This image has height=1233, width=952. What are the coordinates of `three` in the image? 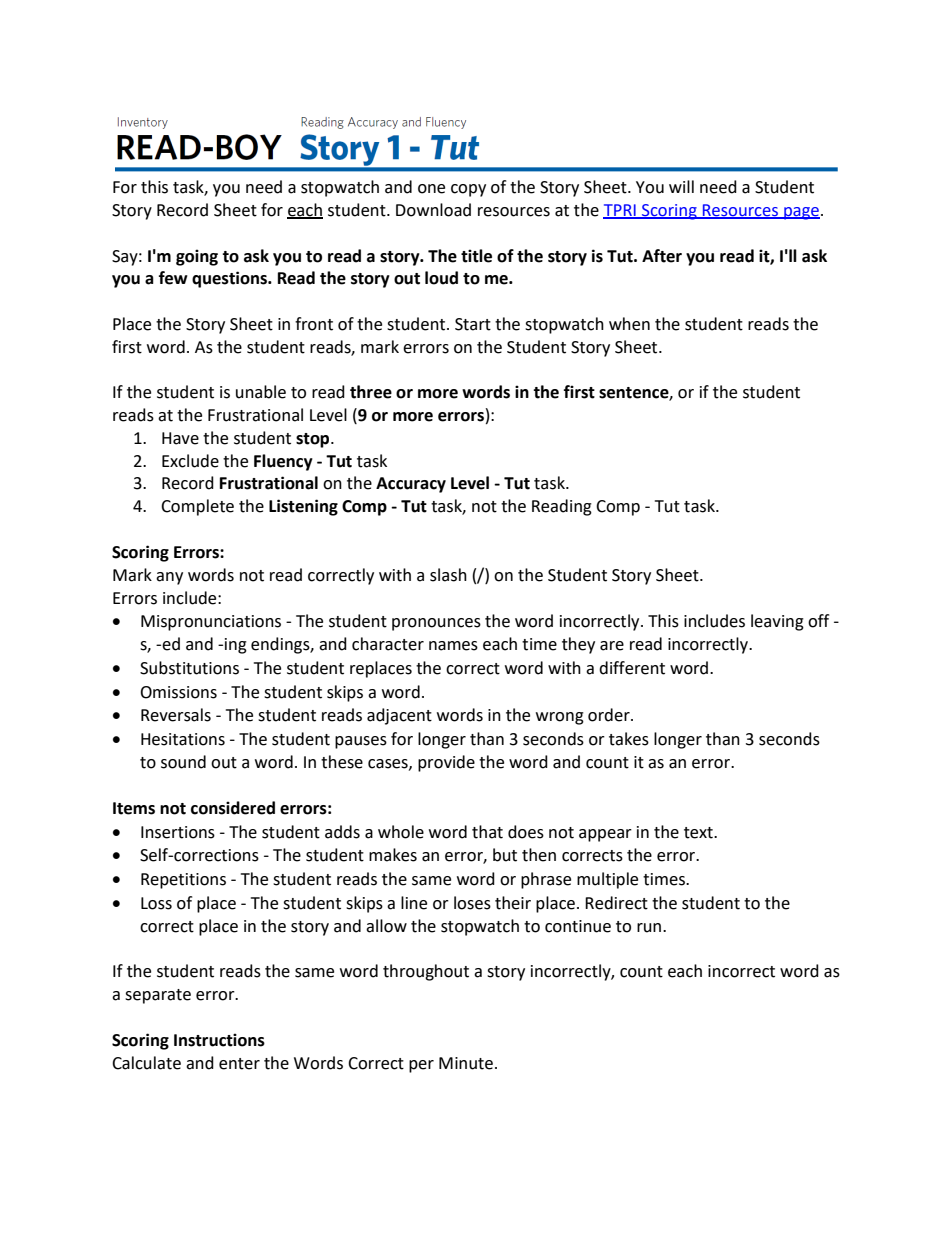 It's located at (371, 392).
